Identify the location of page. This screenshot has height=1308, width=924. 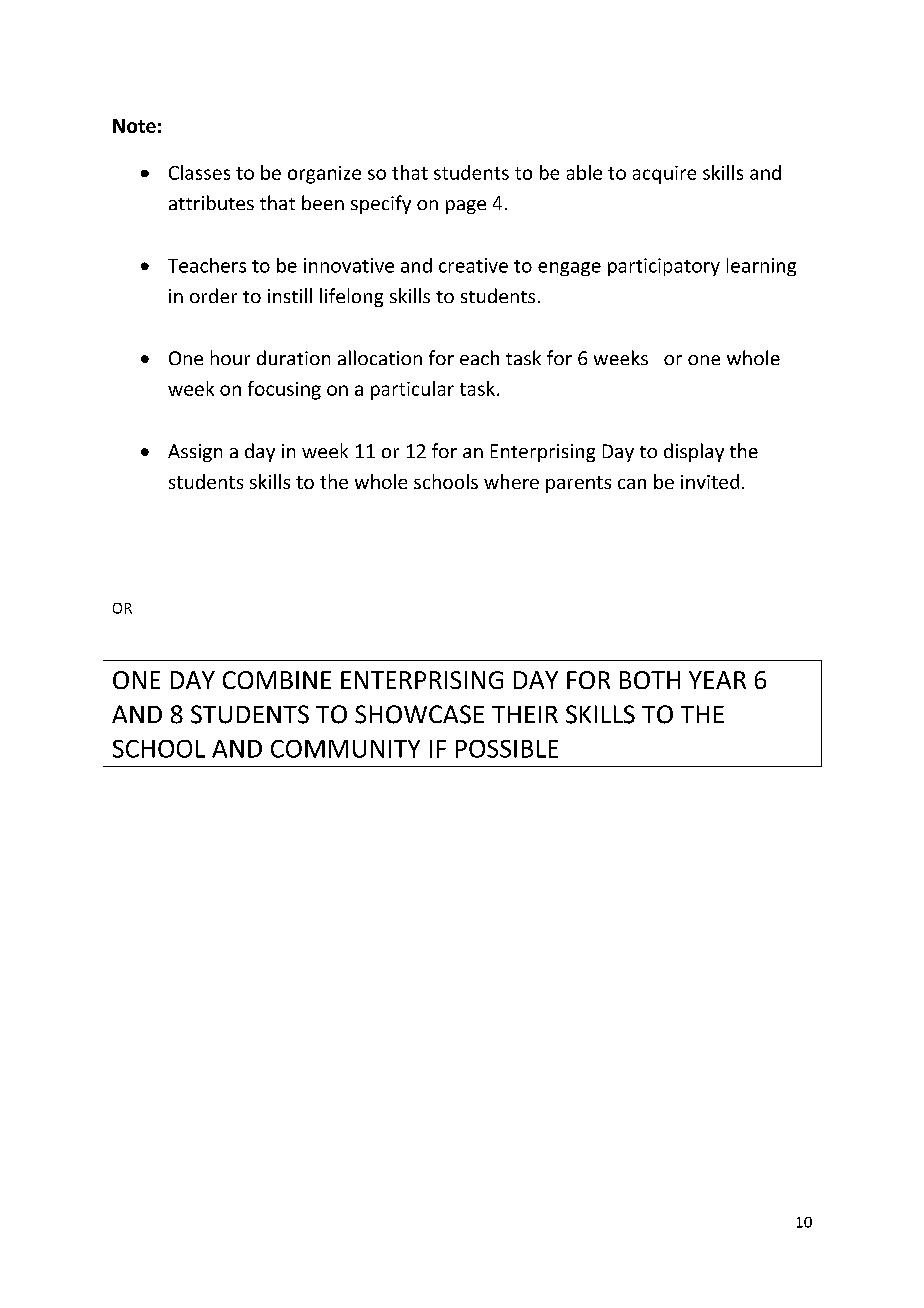
(466, 207).
